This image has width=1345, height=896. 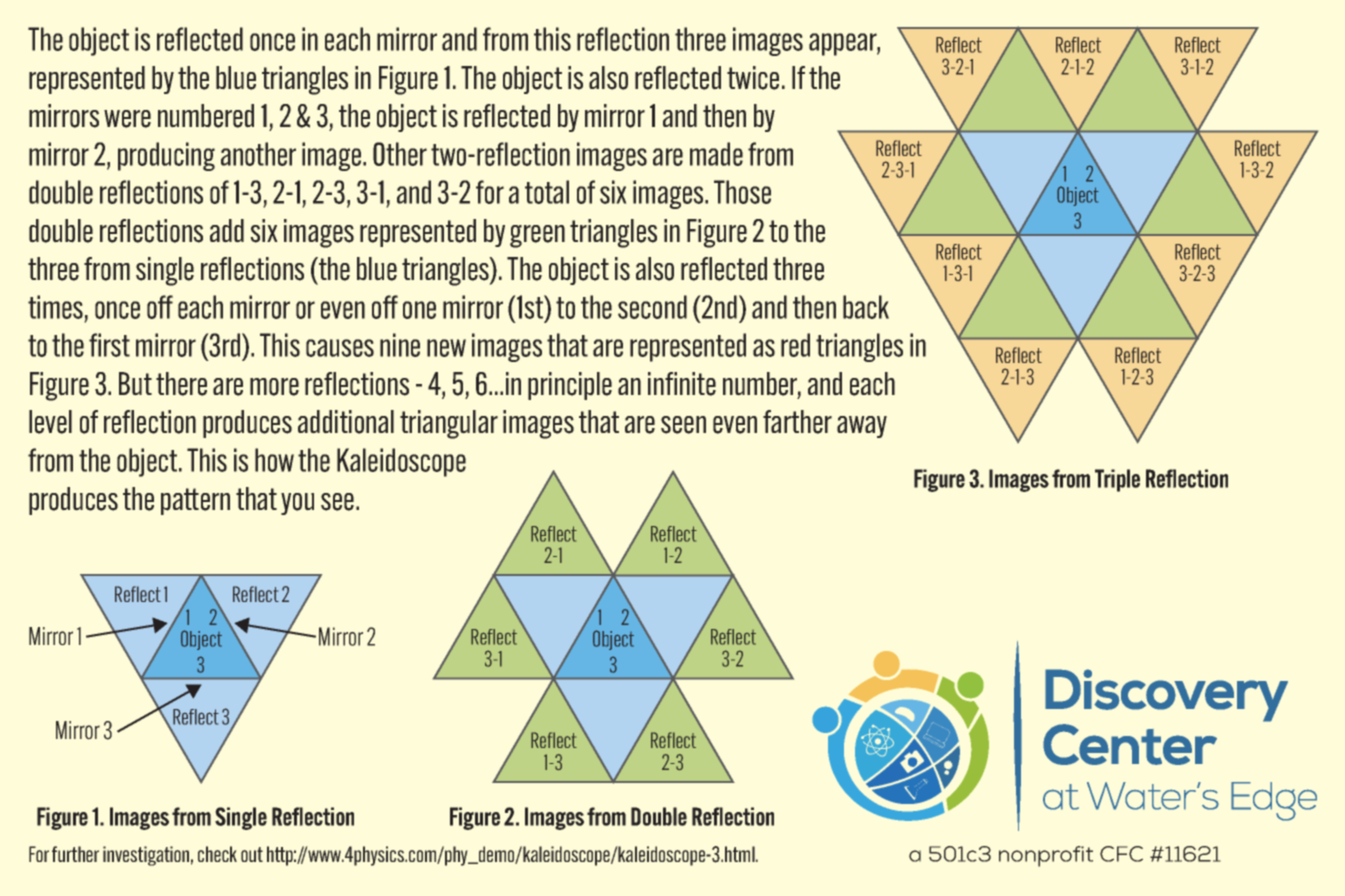 What do you see at coordinates (127, 119) in the image?
I see `were` at bounding box center [127, 119].
